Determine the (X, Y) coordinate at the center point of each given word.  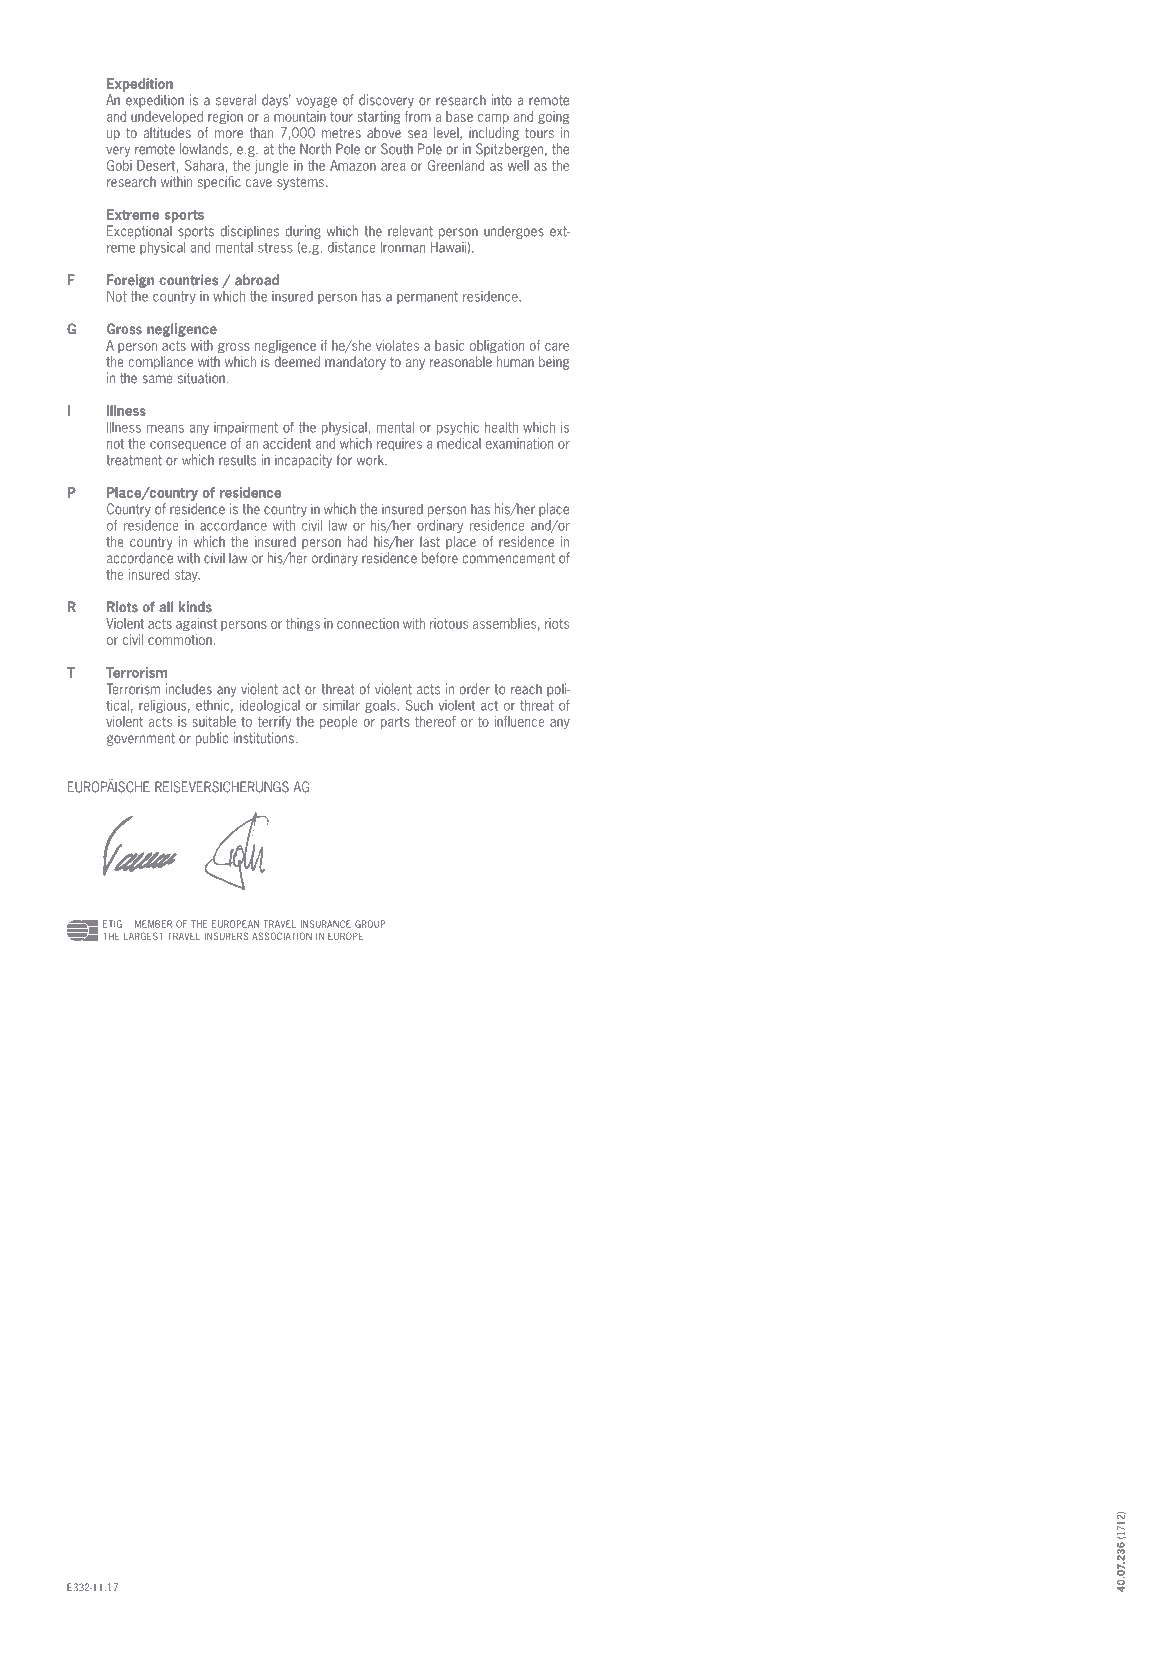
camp (493, 119)
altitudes (167, 132)
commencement (508, 558)
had (357, 541)
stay (187, 576)
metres (341, 133)
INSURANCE (326, 924)
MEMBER (153, 924)
